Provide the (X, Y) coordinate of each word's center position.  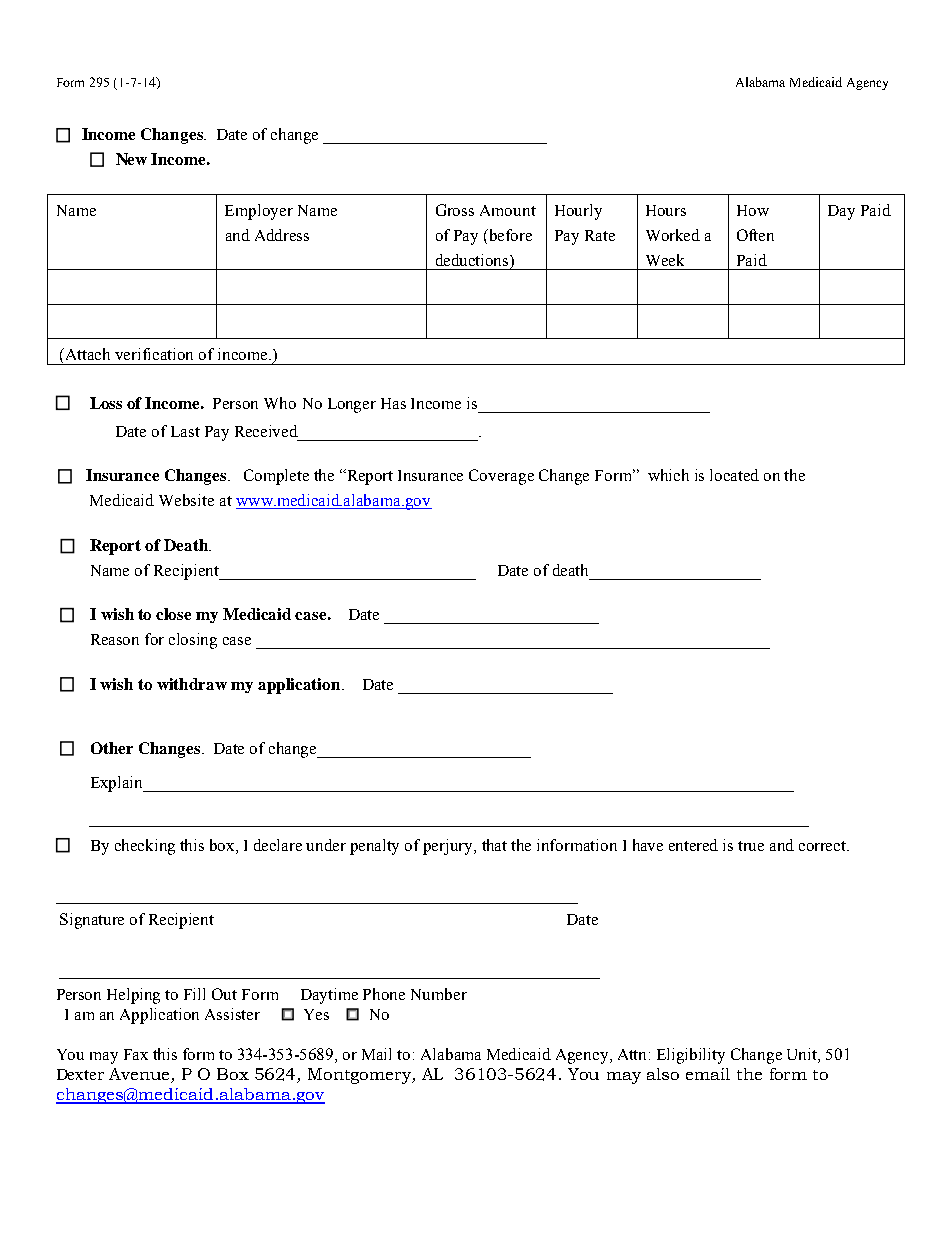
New (131, 159)
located (734, 475)
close (173, 614)
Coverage (501, 477)
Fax (136, 1054)
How (753, 210)
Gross (455, 210)
